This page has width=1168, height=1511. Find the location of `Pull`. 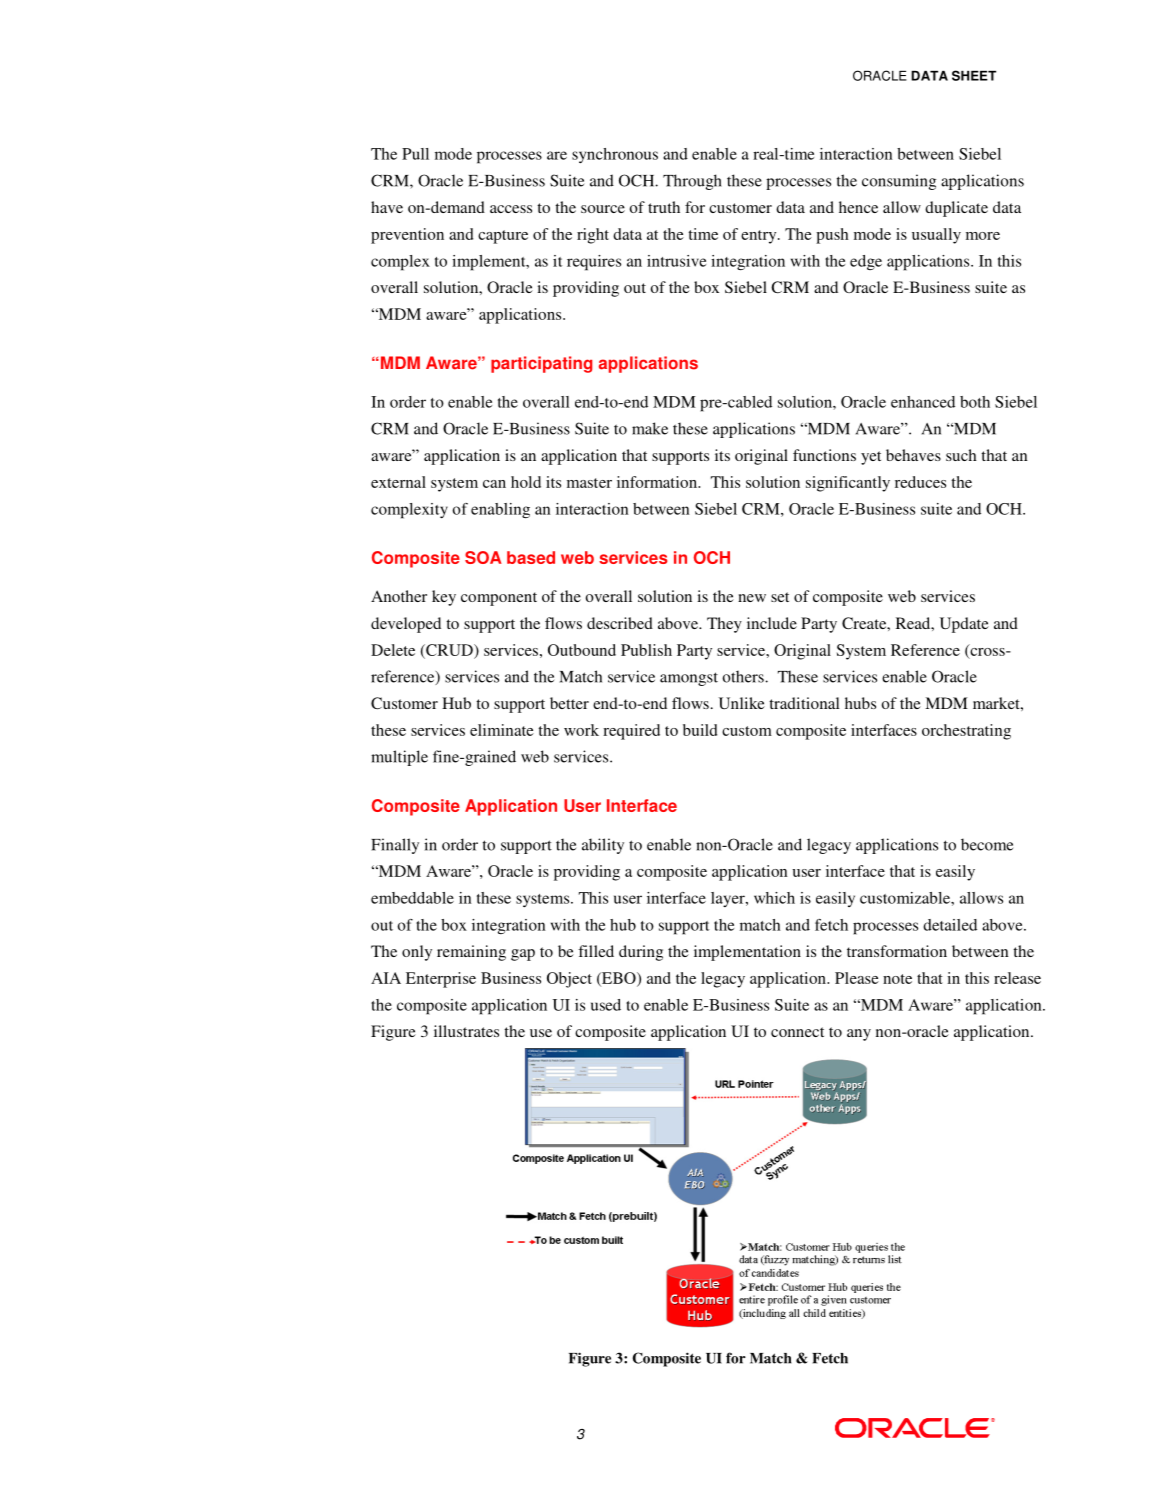

Pull is located at coordinates (415, 154).
